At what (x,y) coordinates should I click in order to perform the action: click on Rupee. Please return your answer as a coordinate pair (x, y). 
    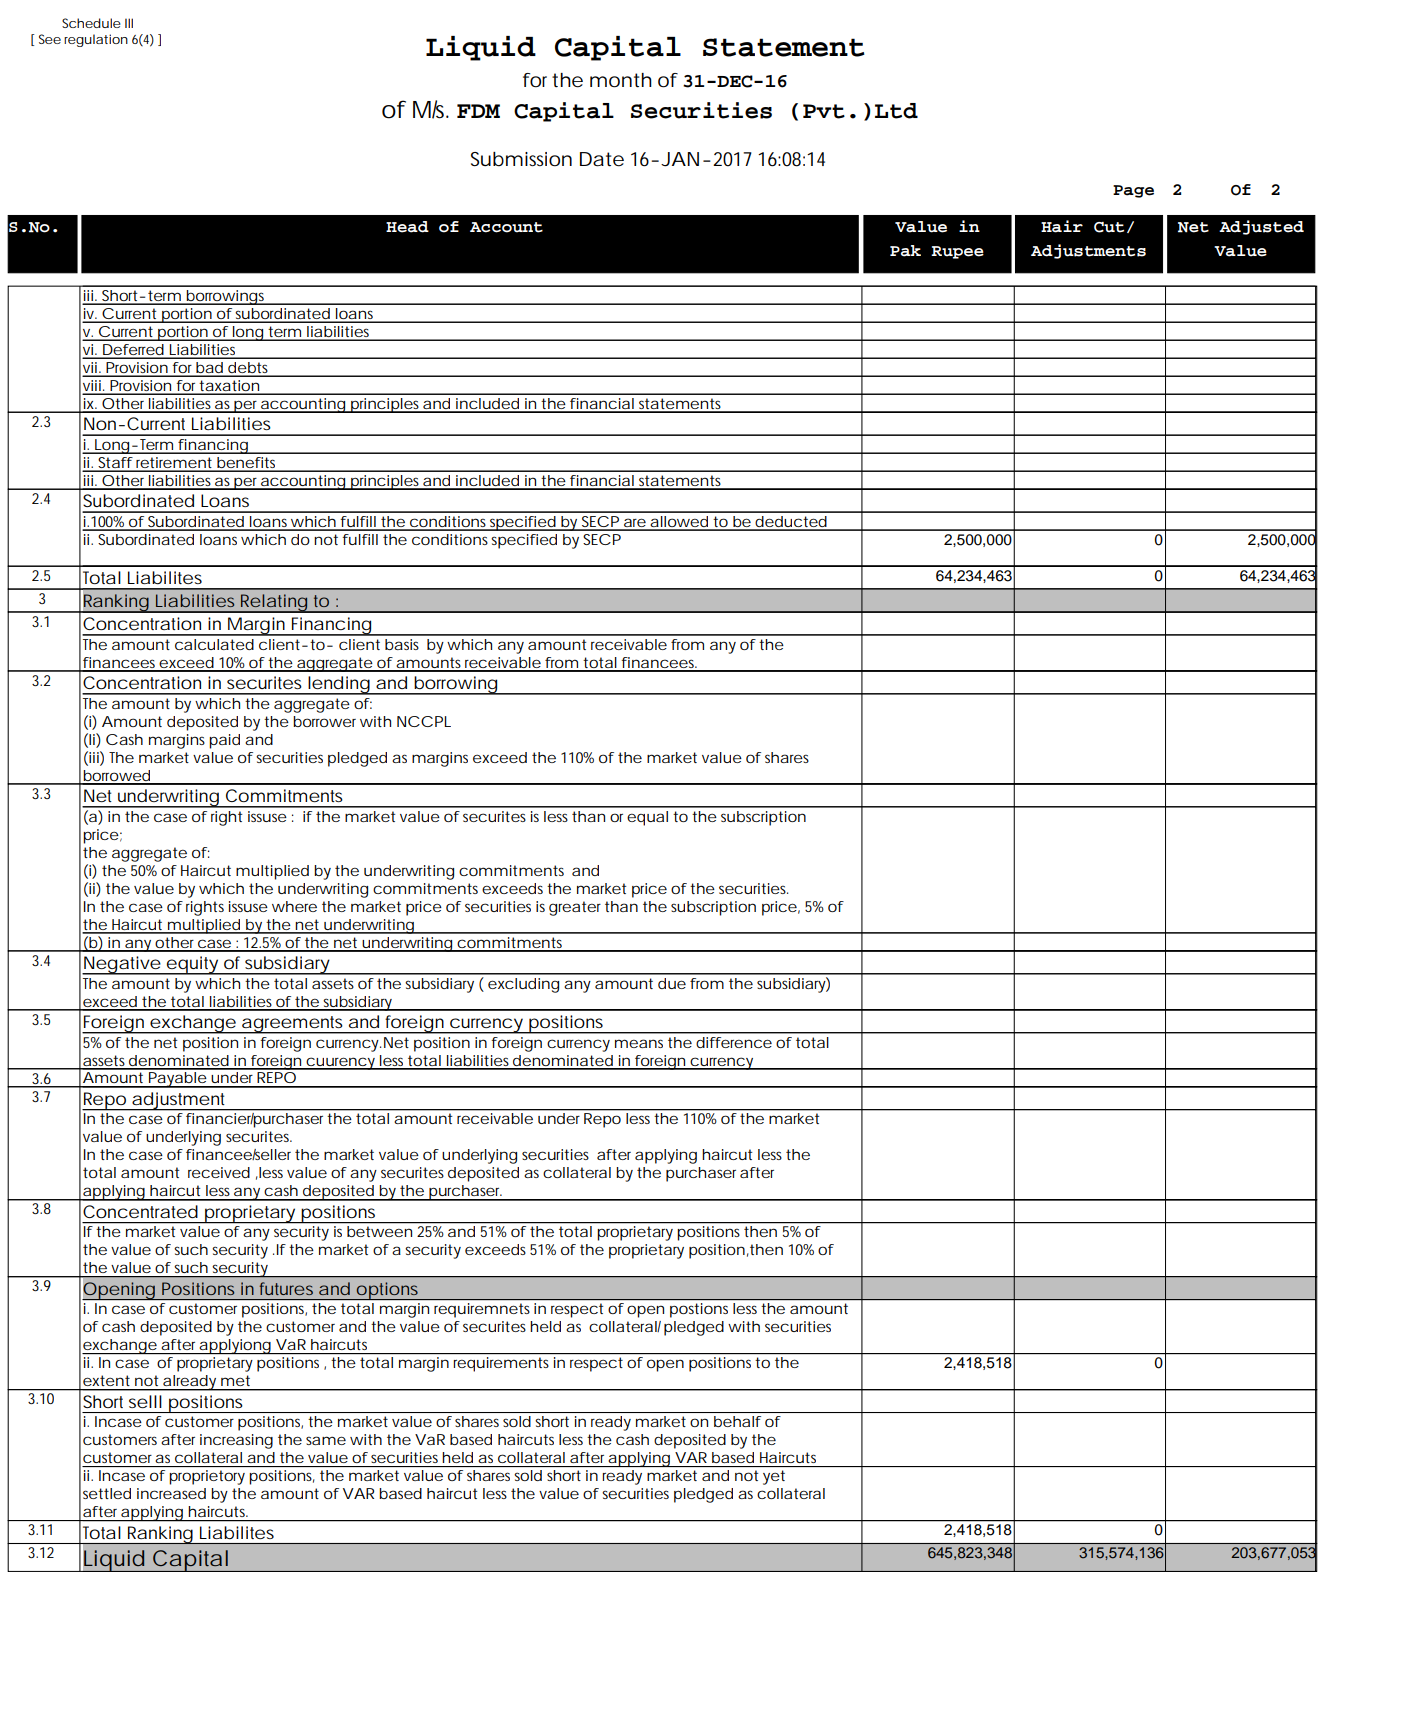
    Looking at the image, I should click on (957, 252).
